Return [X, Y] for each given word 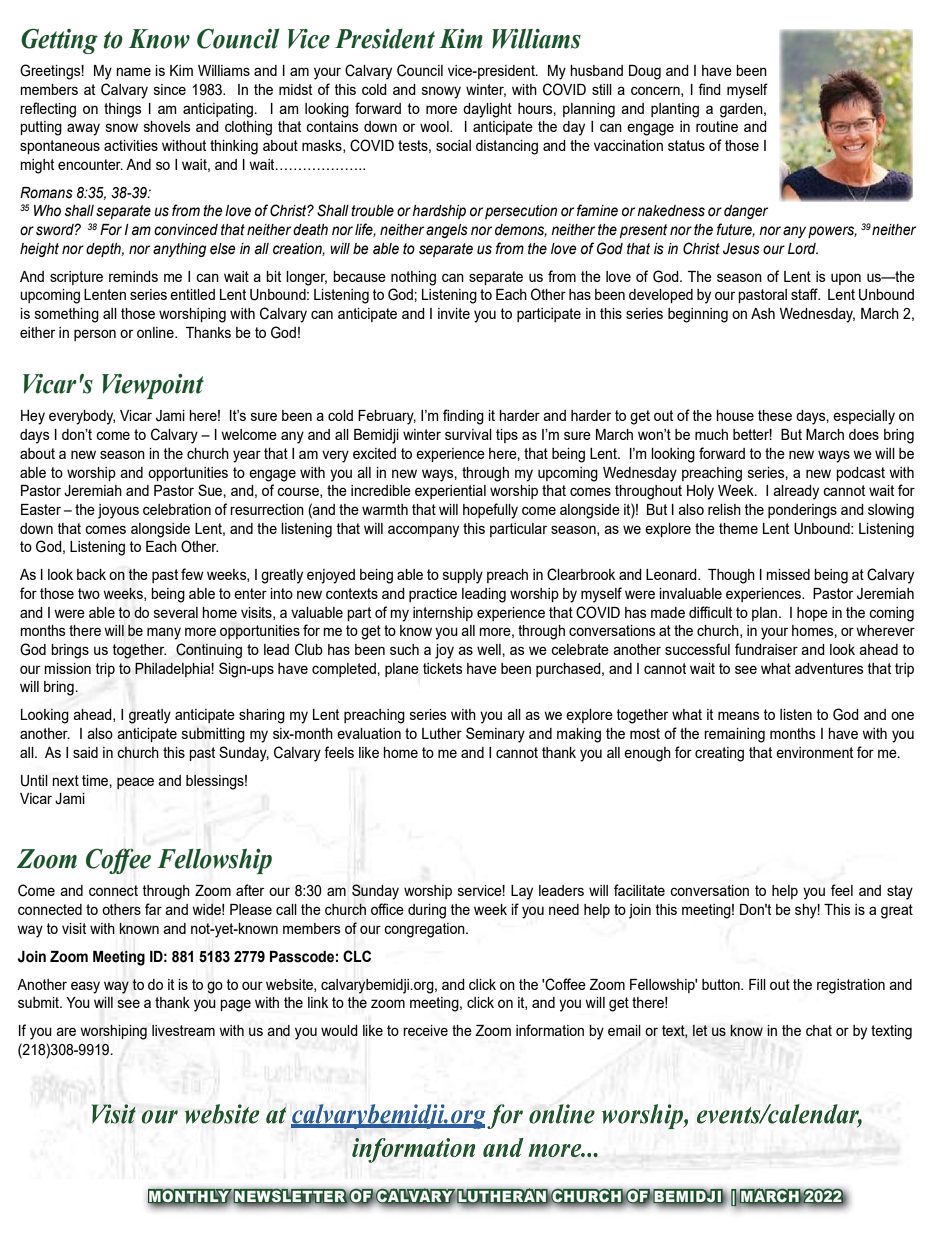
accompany [423, 531]
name [133, 71]
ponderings [802, 511]
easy [85, 987]
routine [717, 126]
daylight [487, 110]
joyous [118, 511]
